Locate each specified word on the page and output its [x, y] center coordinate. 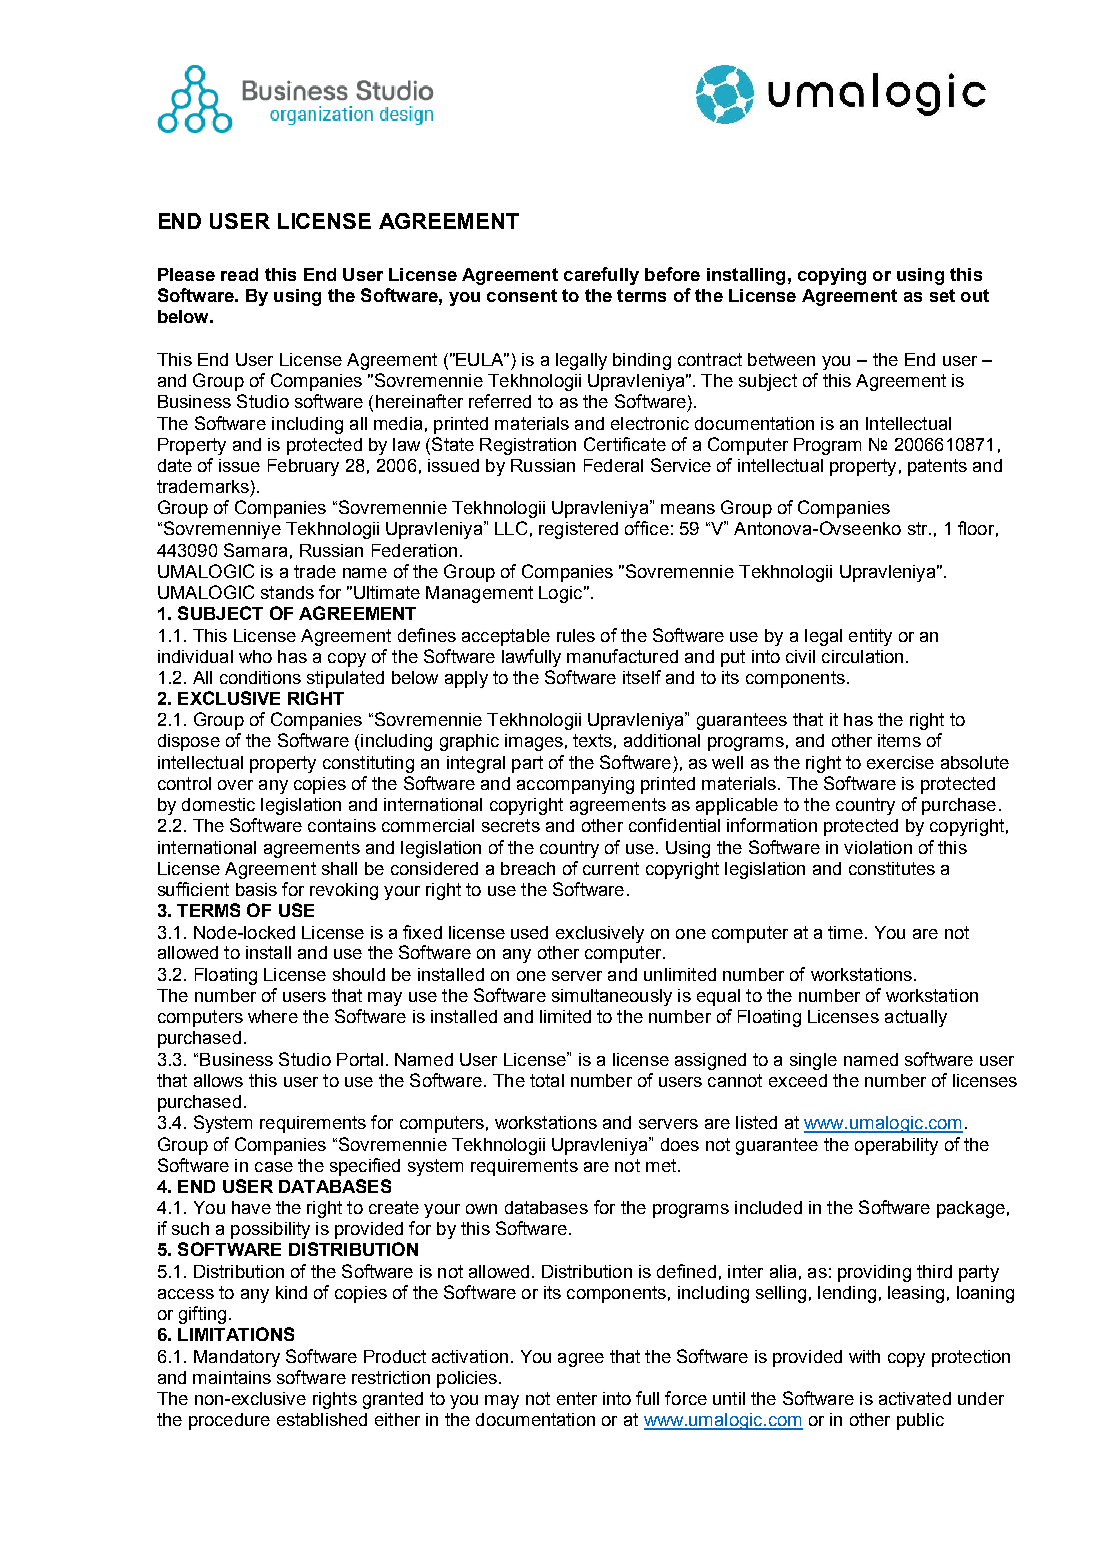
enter [577, 1398]
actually [916, 1018]
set [942, 295]
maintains [232, 1377]
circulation [862, 656]
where [273, 1016]
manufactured [622, 656]
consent [522, 295]
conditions [260, 677]
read [239, 274]
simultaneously [612, 997]
